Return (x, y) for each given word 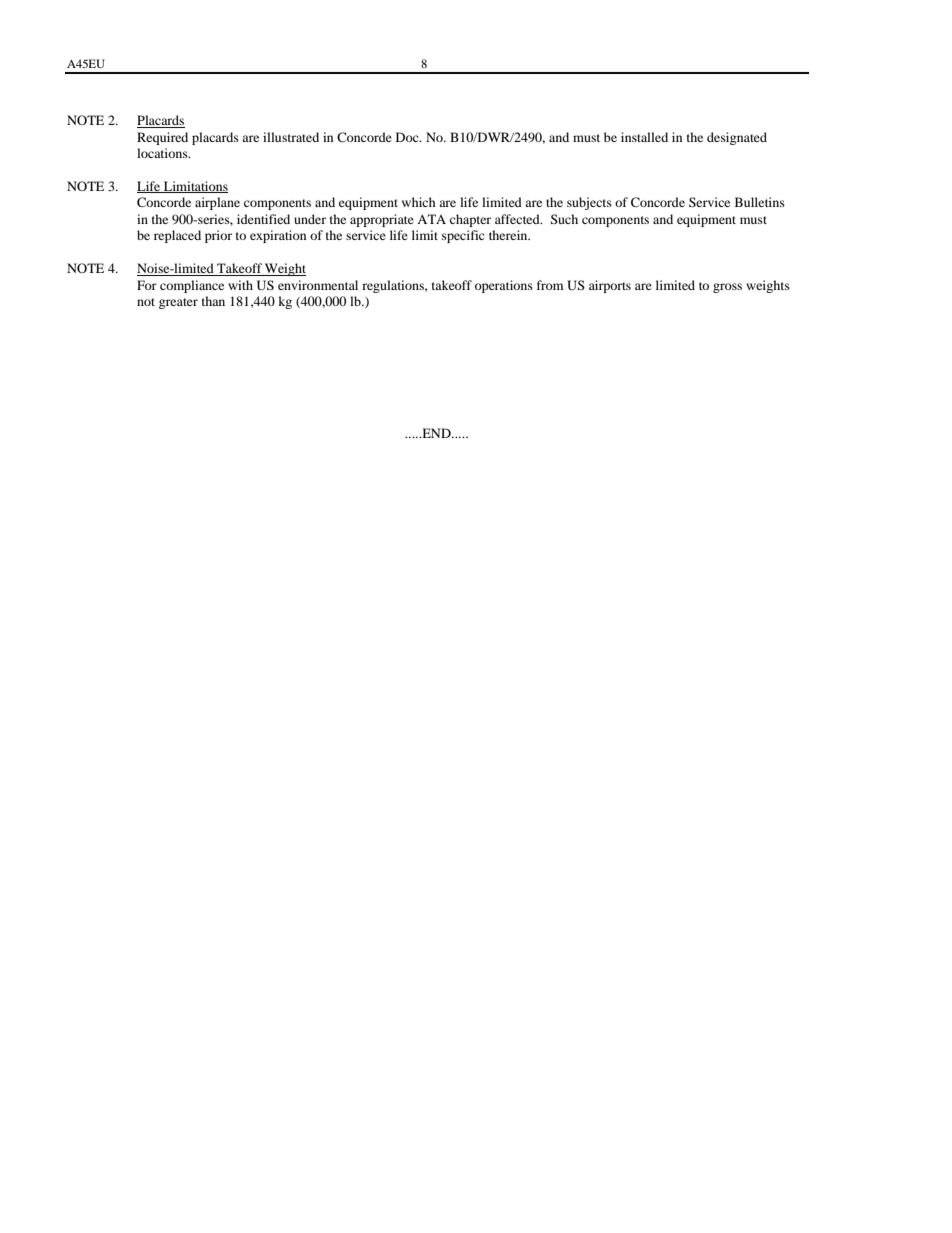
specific (463, 236)
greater (178, 303)
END (436, 433)
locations (163, 153)
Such (564, 219)
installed (644, 137)
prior (218, 236)
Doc (408, 137)
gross (727, 288)
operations (504, 286)
